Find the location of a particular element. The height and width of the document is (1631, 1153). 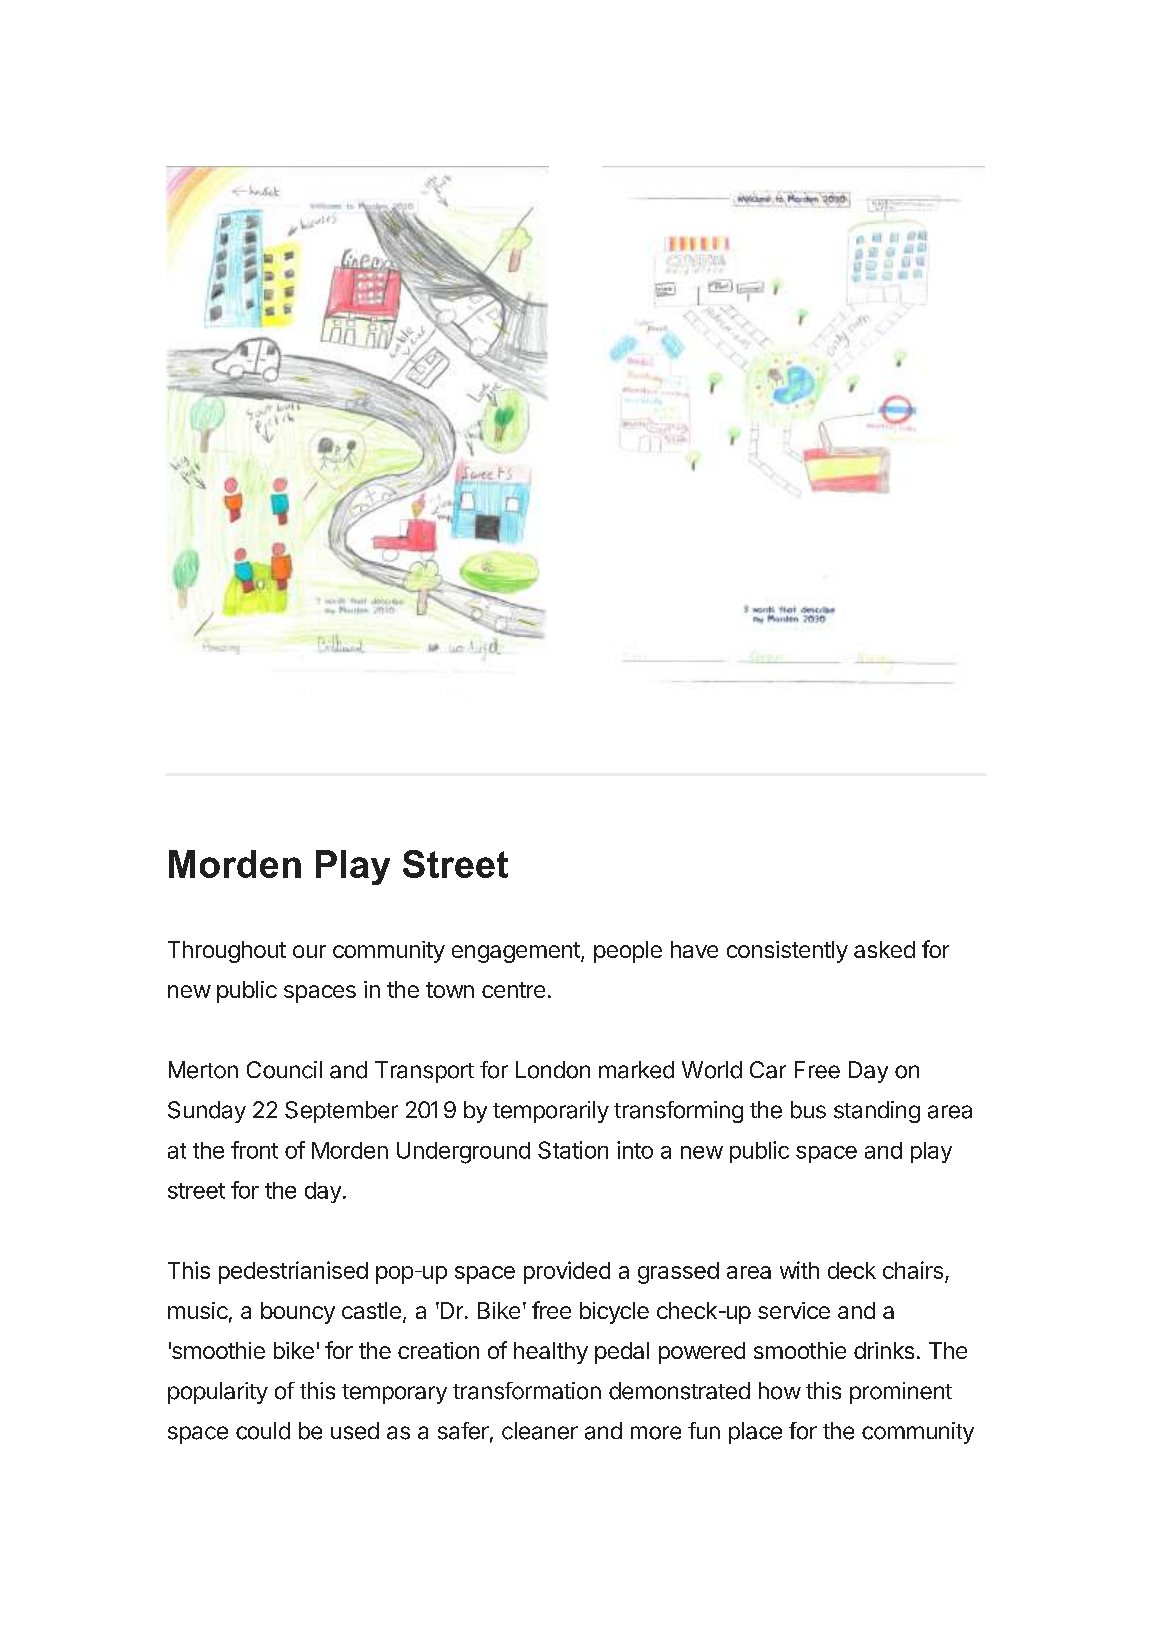

front is located at coordinates (254, 1150).
